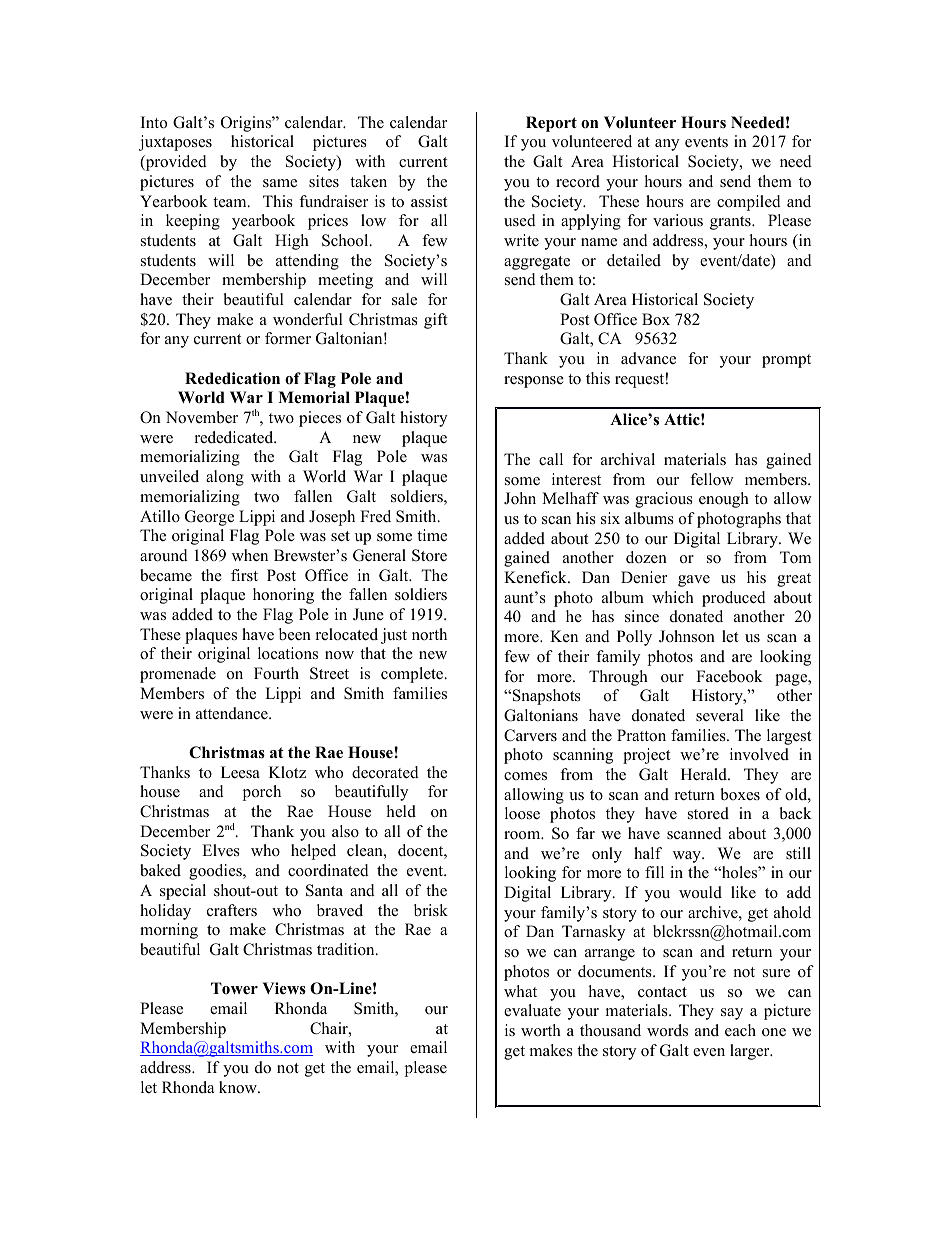  I want to click on larger, so click(751, 1052).
